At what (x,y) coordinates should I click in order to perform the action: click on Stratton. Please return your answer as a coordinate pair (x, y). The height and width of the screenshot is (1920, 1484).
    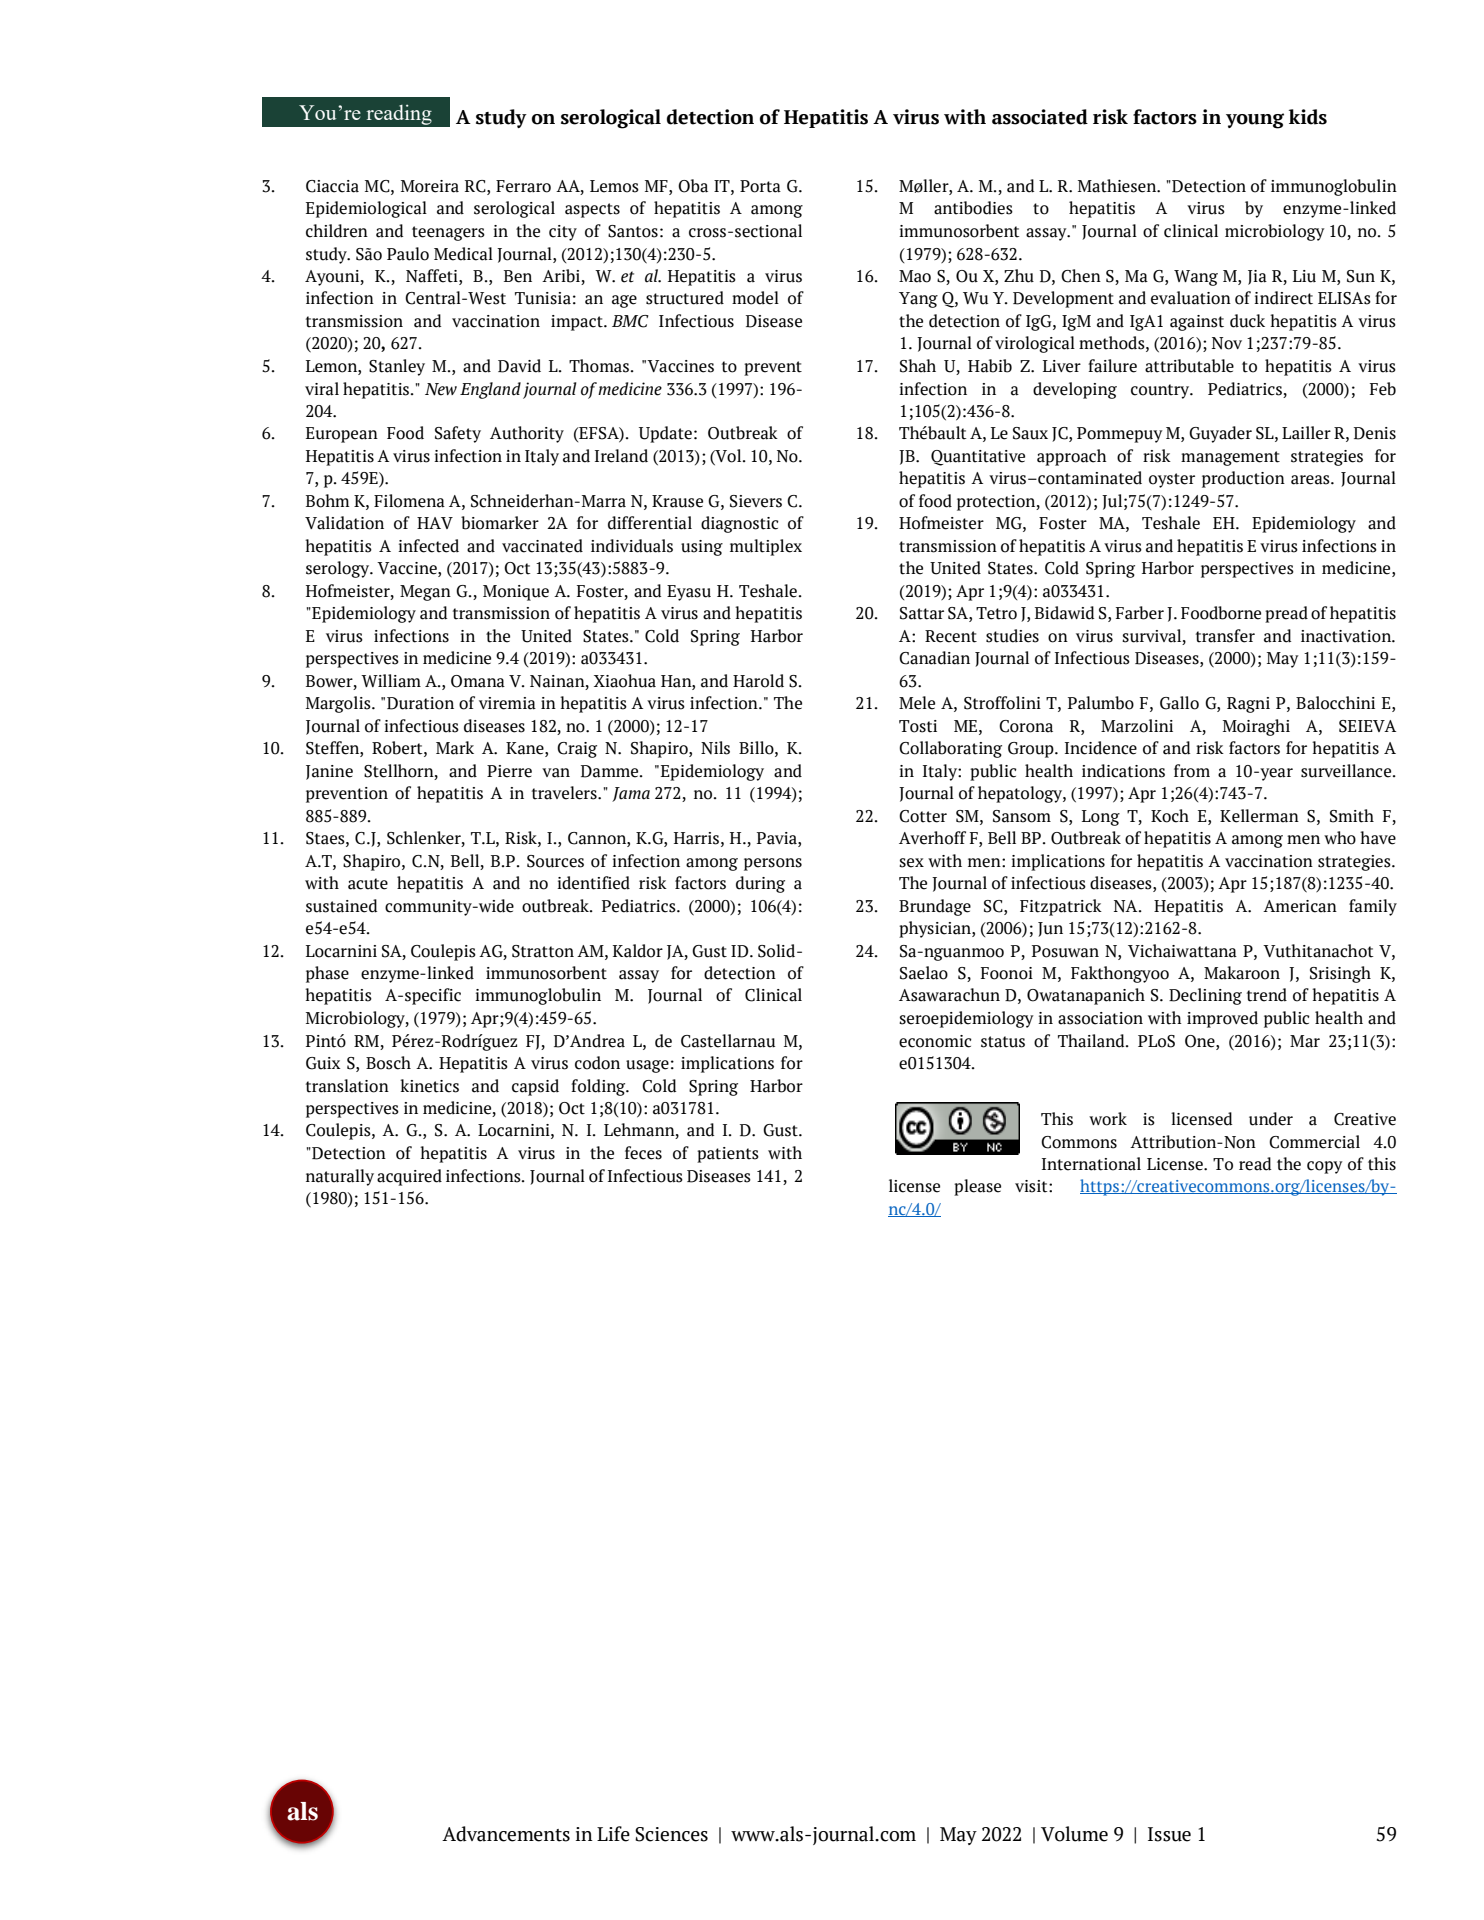
    Looking at the image, I should click on (543, 951).
